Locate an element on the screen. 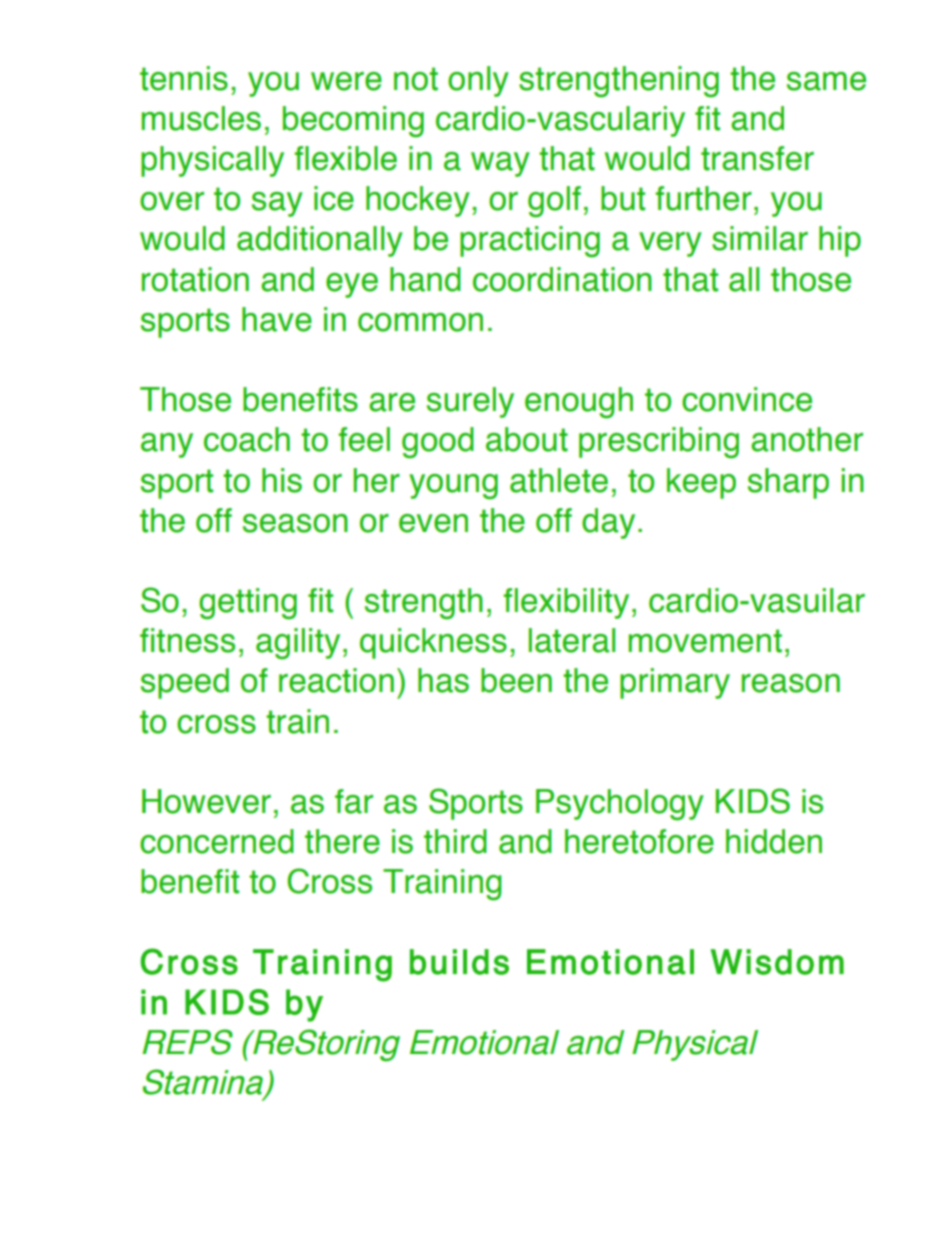 This screenshot has width=952, height=1233. season is located at coordinates (295, 523).
